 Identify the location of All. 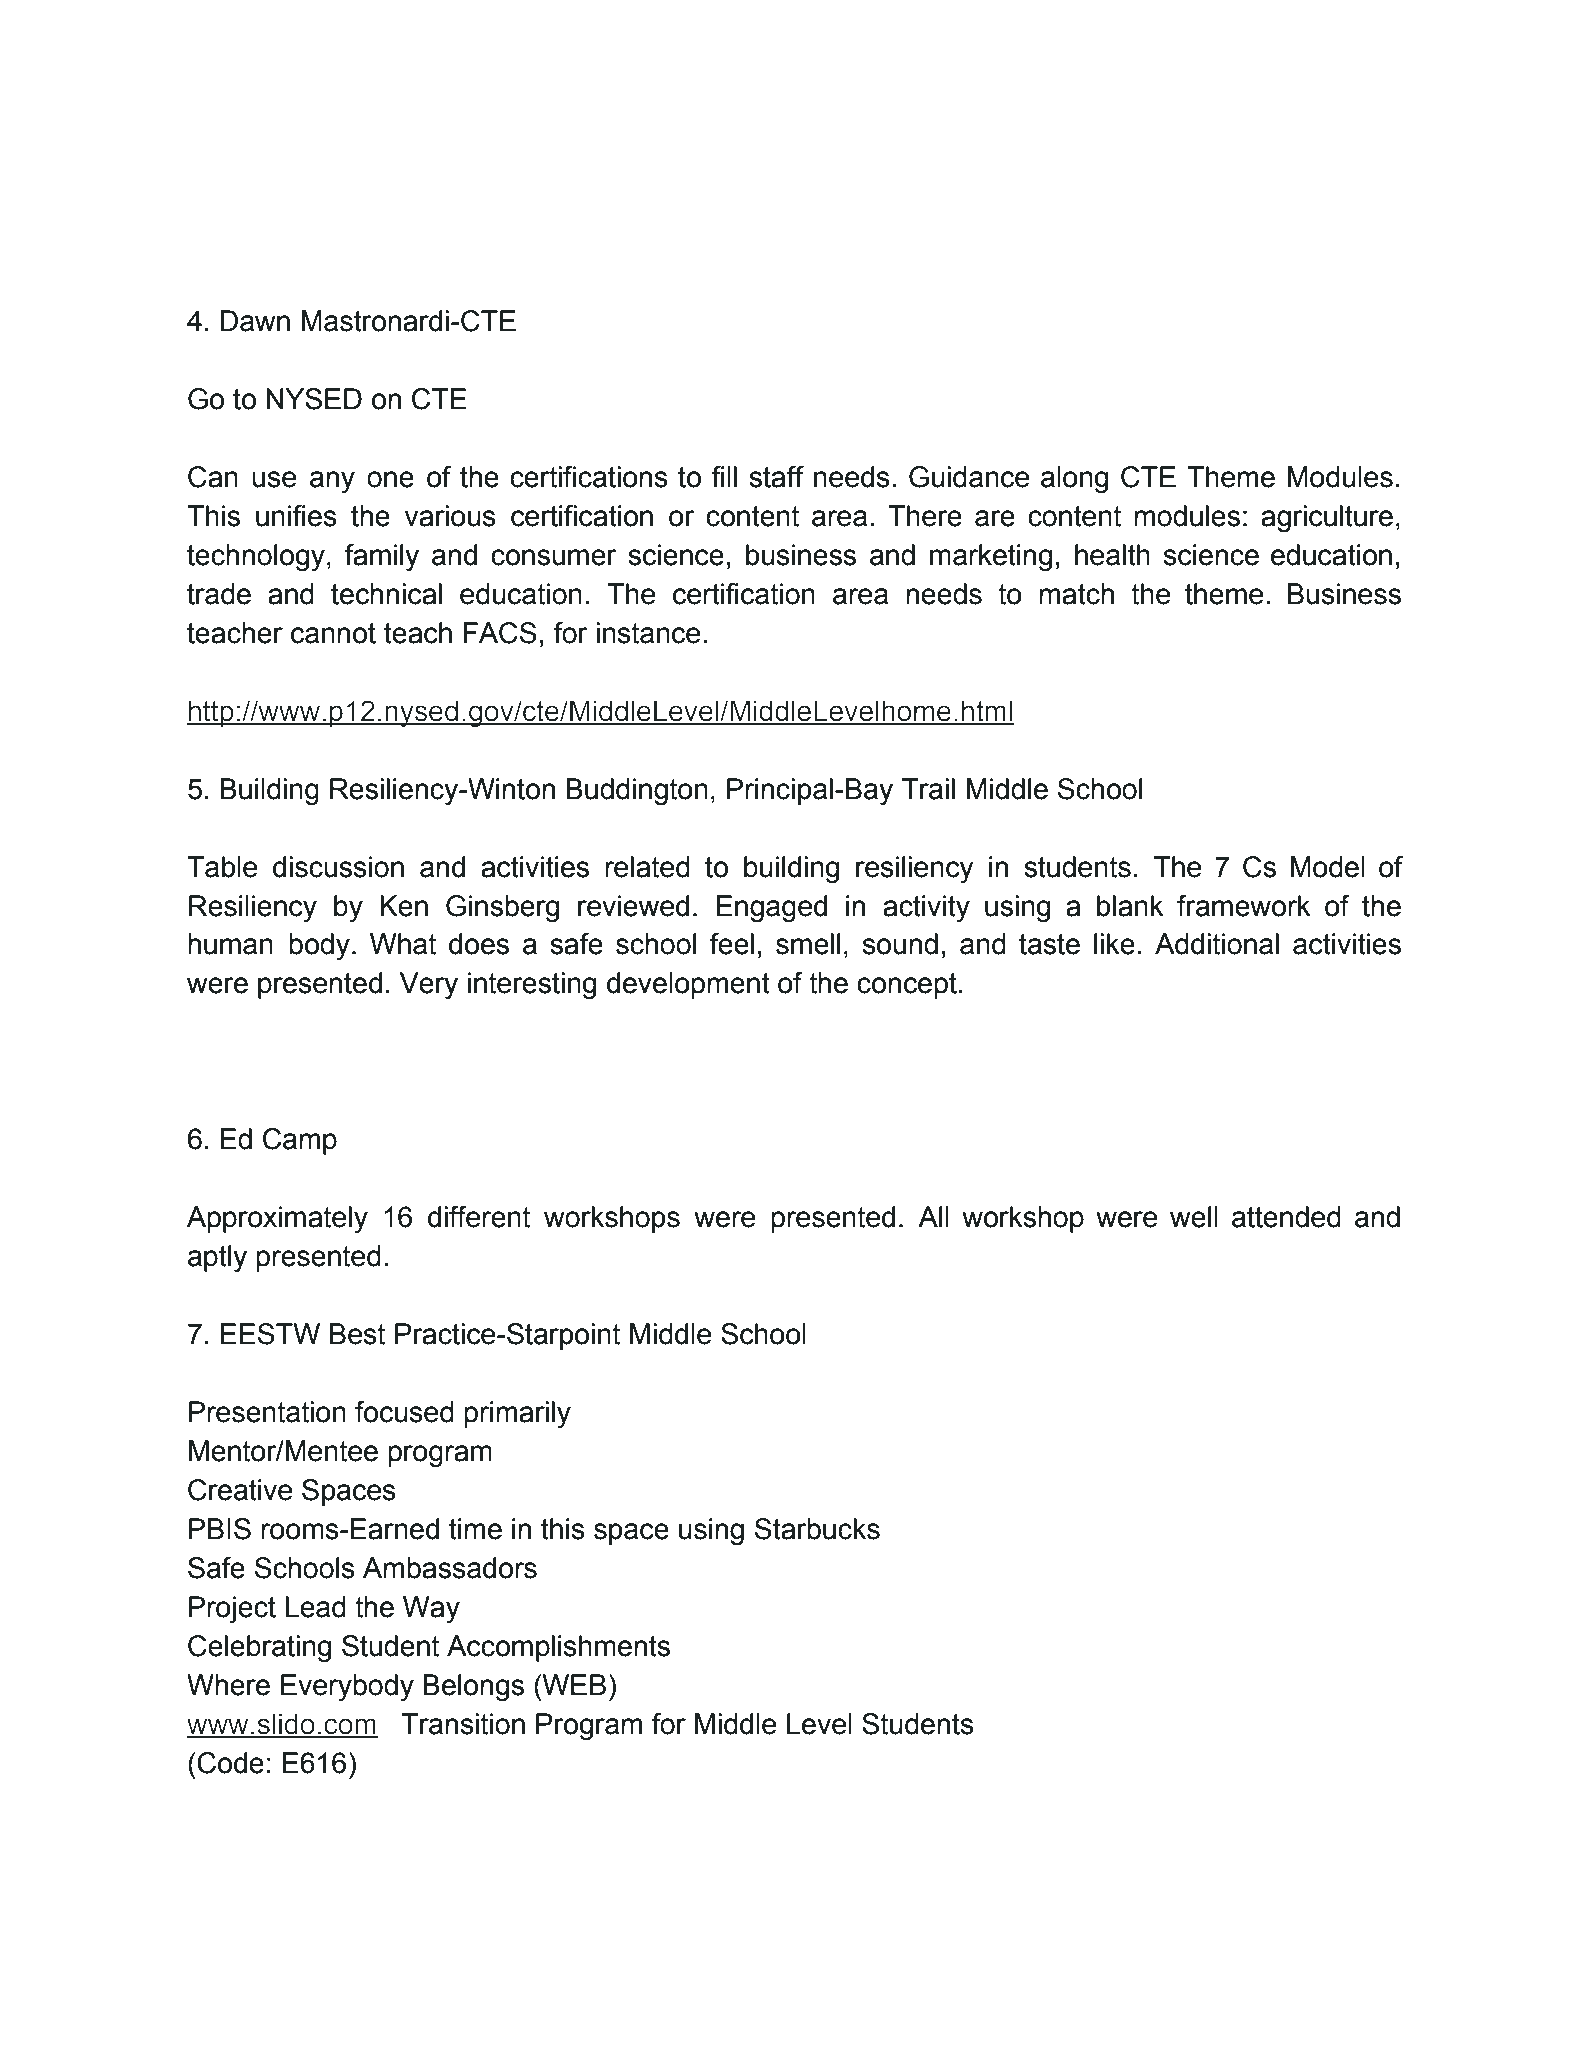
(933, 1216).
